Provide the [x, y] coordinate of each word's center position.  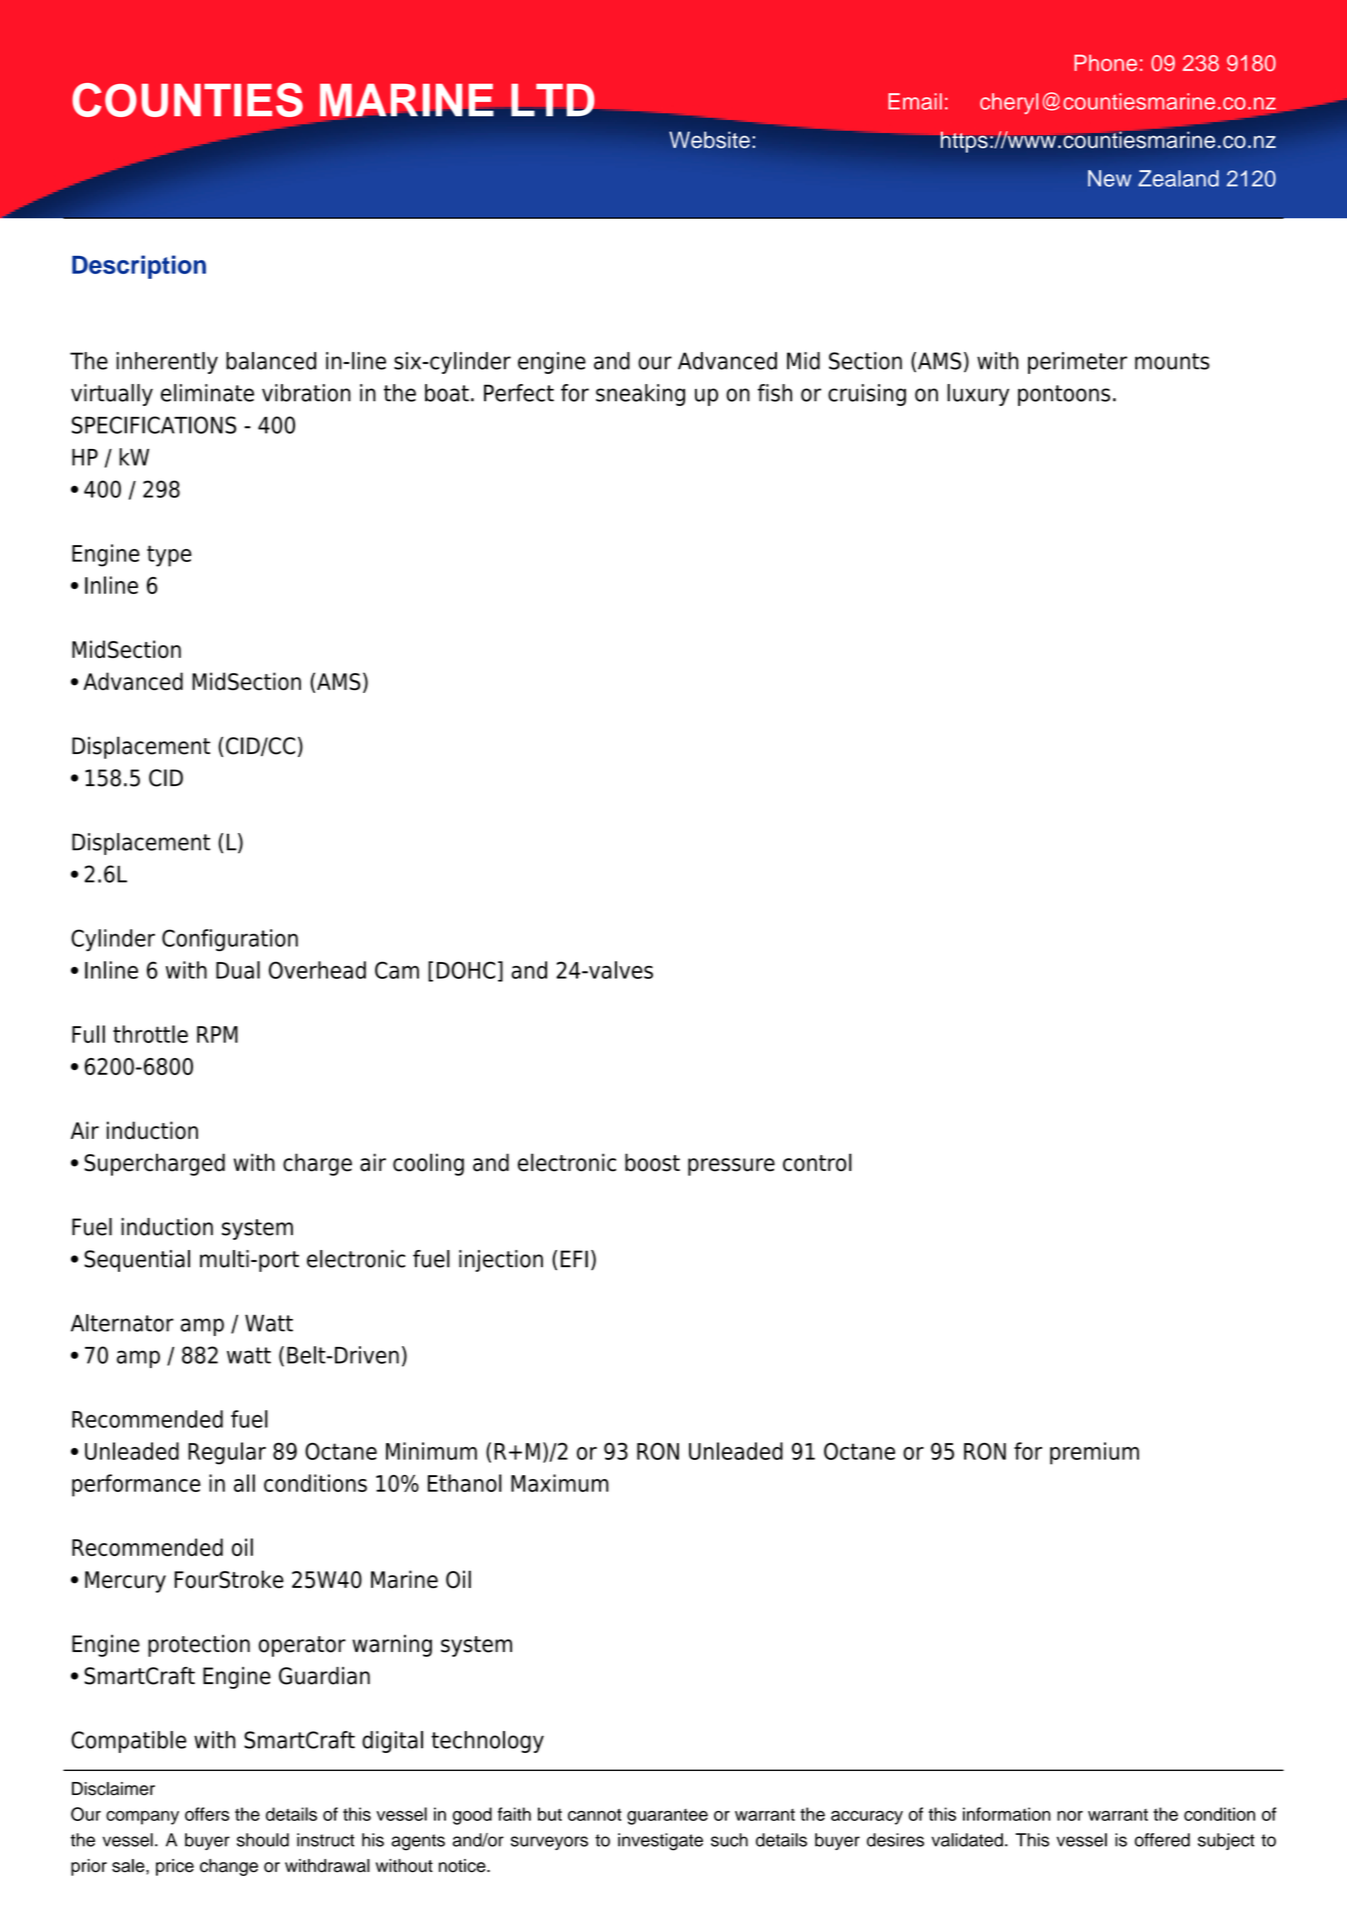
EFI [574, 1259]
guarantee [667, 1817]
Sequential [137, 1261]
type [169, 556]
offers [207, 1814]
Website [709, 140]
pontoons [1064, 395]
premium [1094, 1453]
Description [139, 267]
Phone [1105, 63]
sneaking [640, 395]
